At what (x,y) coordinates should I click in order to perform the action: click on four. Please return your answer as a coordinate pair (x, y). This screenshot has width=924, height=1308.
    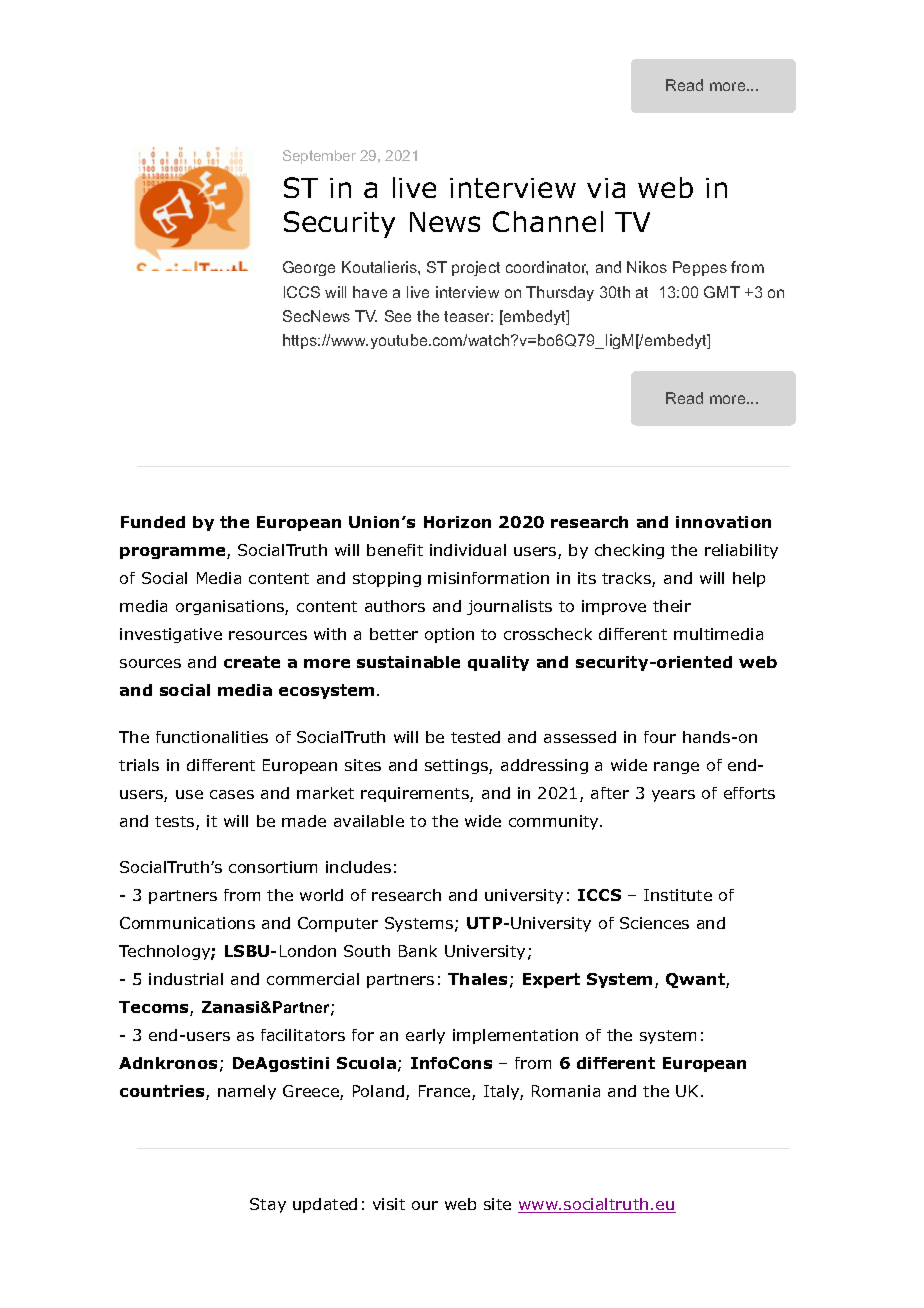
    Looking at the image, I should click on (660, 737).
